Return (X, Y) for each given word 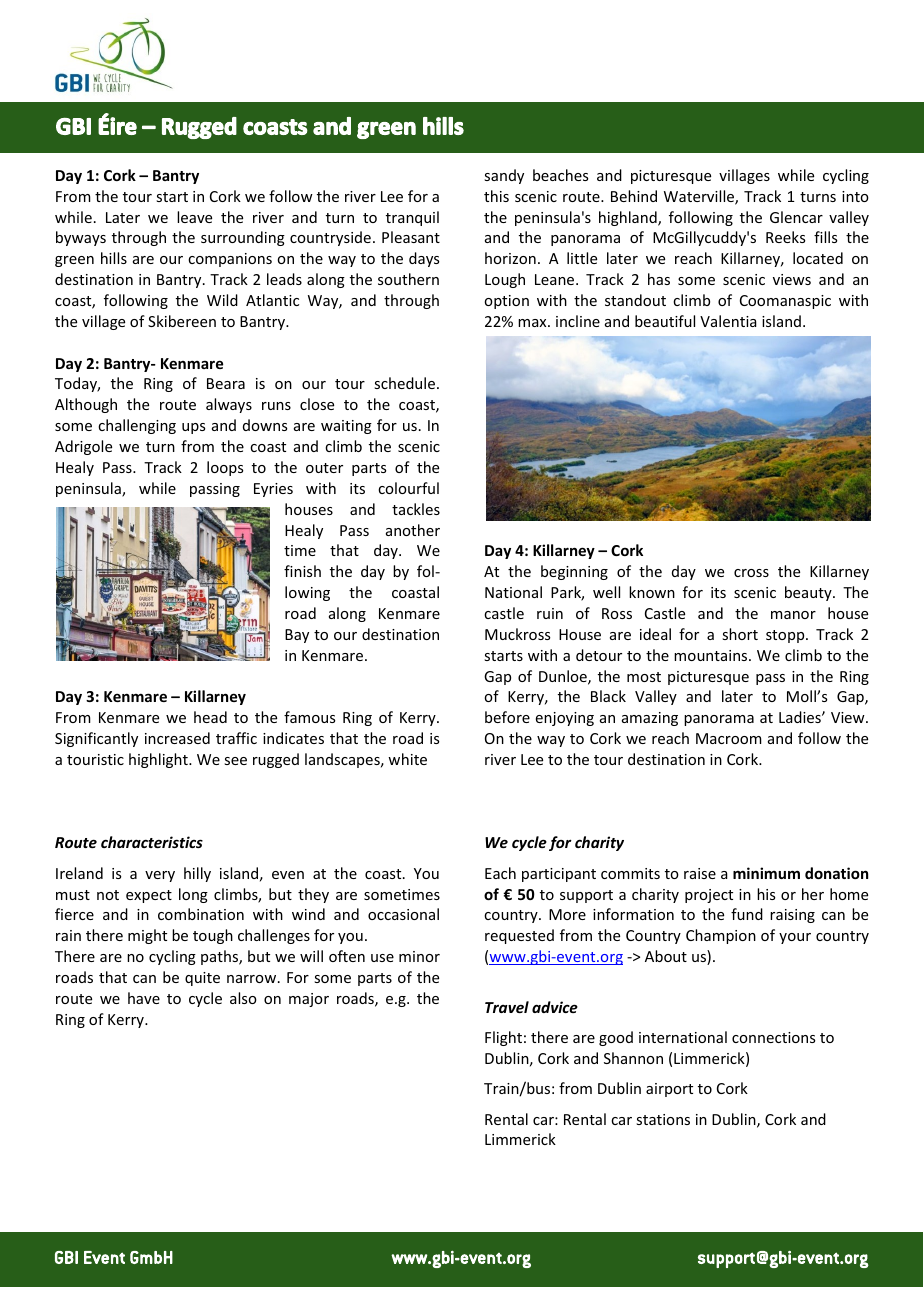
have (144, 998)
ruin (550, 613)
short (740, 634)
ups (193, 428)
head (210, 717)
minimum (766, 873)
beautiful (665, 321)
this (496, 196)
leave (194, 217)
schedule (406, 383)
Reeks (785, 237)
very (160, 876)
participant (559, 875)
